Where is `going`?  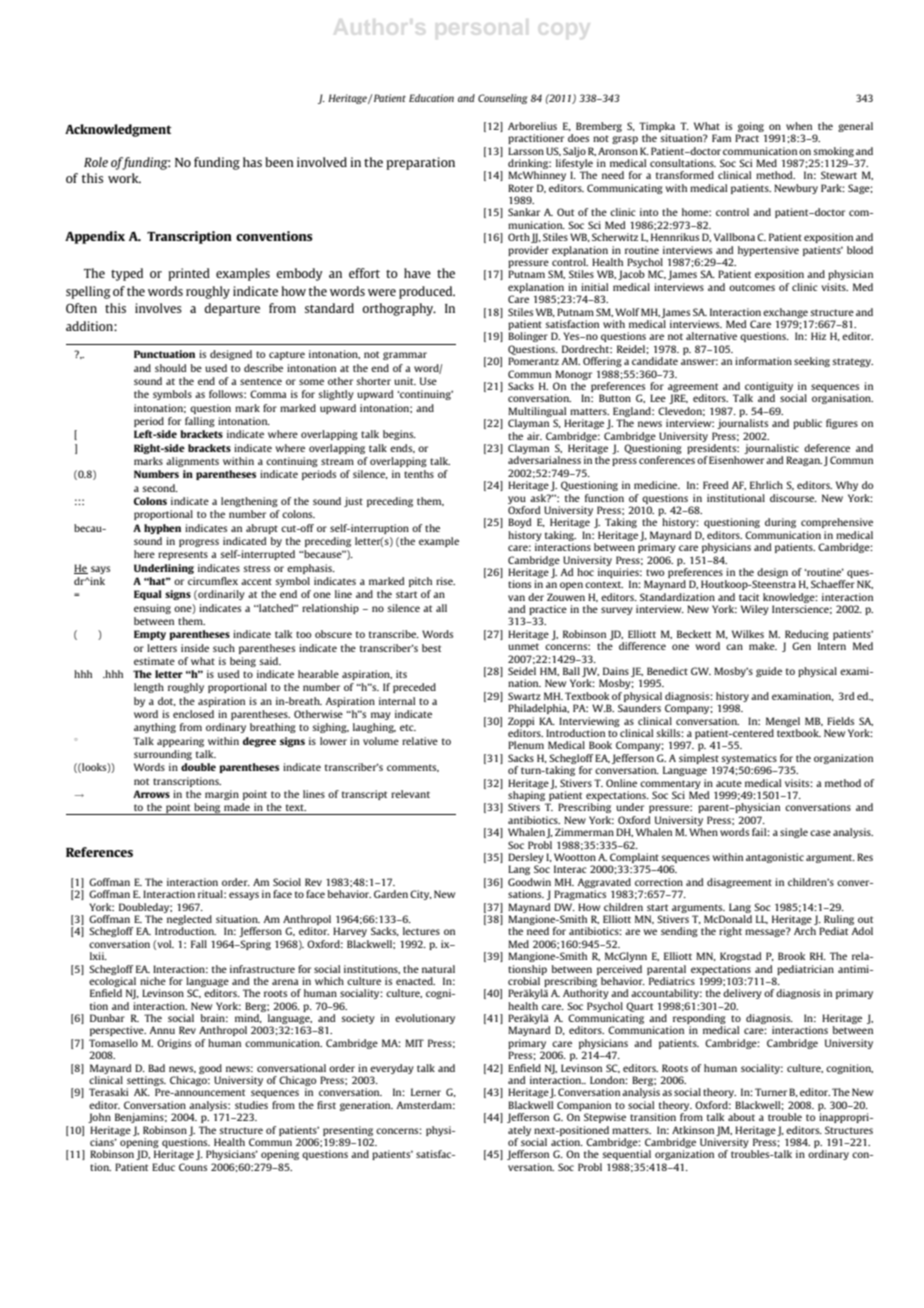 going is located at coordinates (751, 127).
